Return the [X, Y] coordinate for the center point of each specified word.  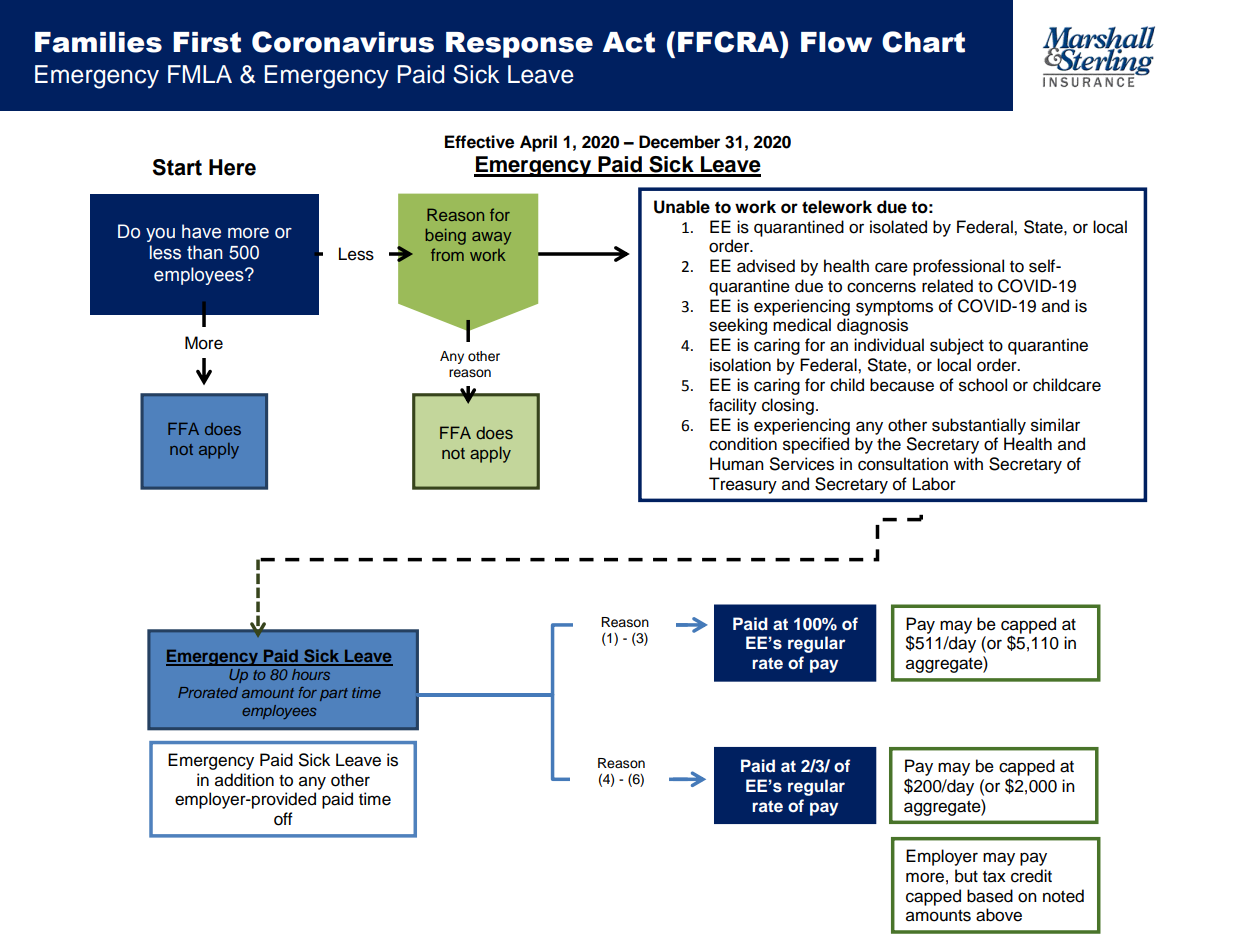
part [334, 694]
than [205, 252]
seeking [738, 326]
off [283, 819]
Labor [934, 484]
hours [311, 674]
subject [957, 346]
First [207, 42]
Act [629, 42]
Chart [923, 42]
